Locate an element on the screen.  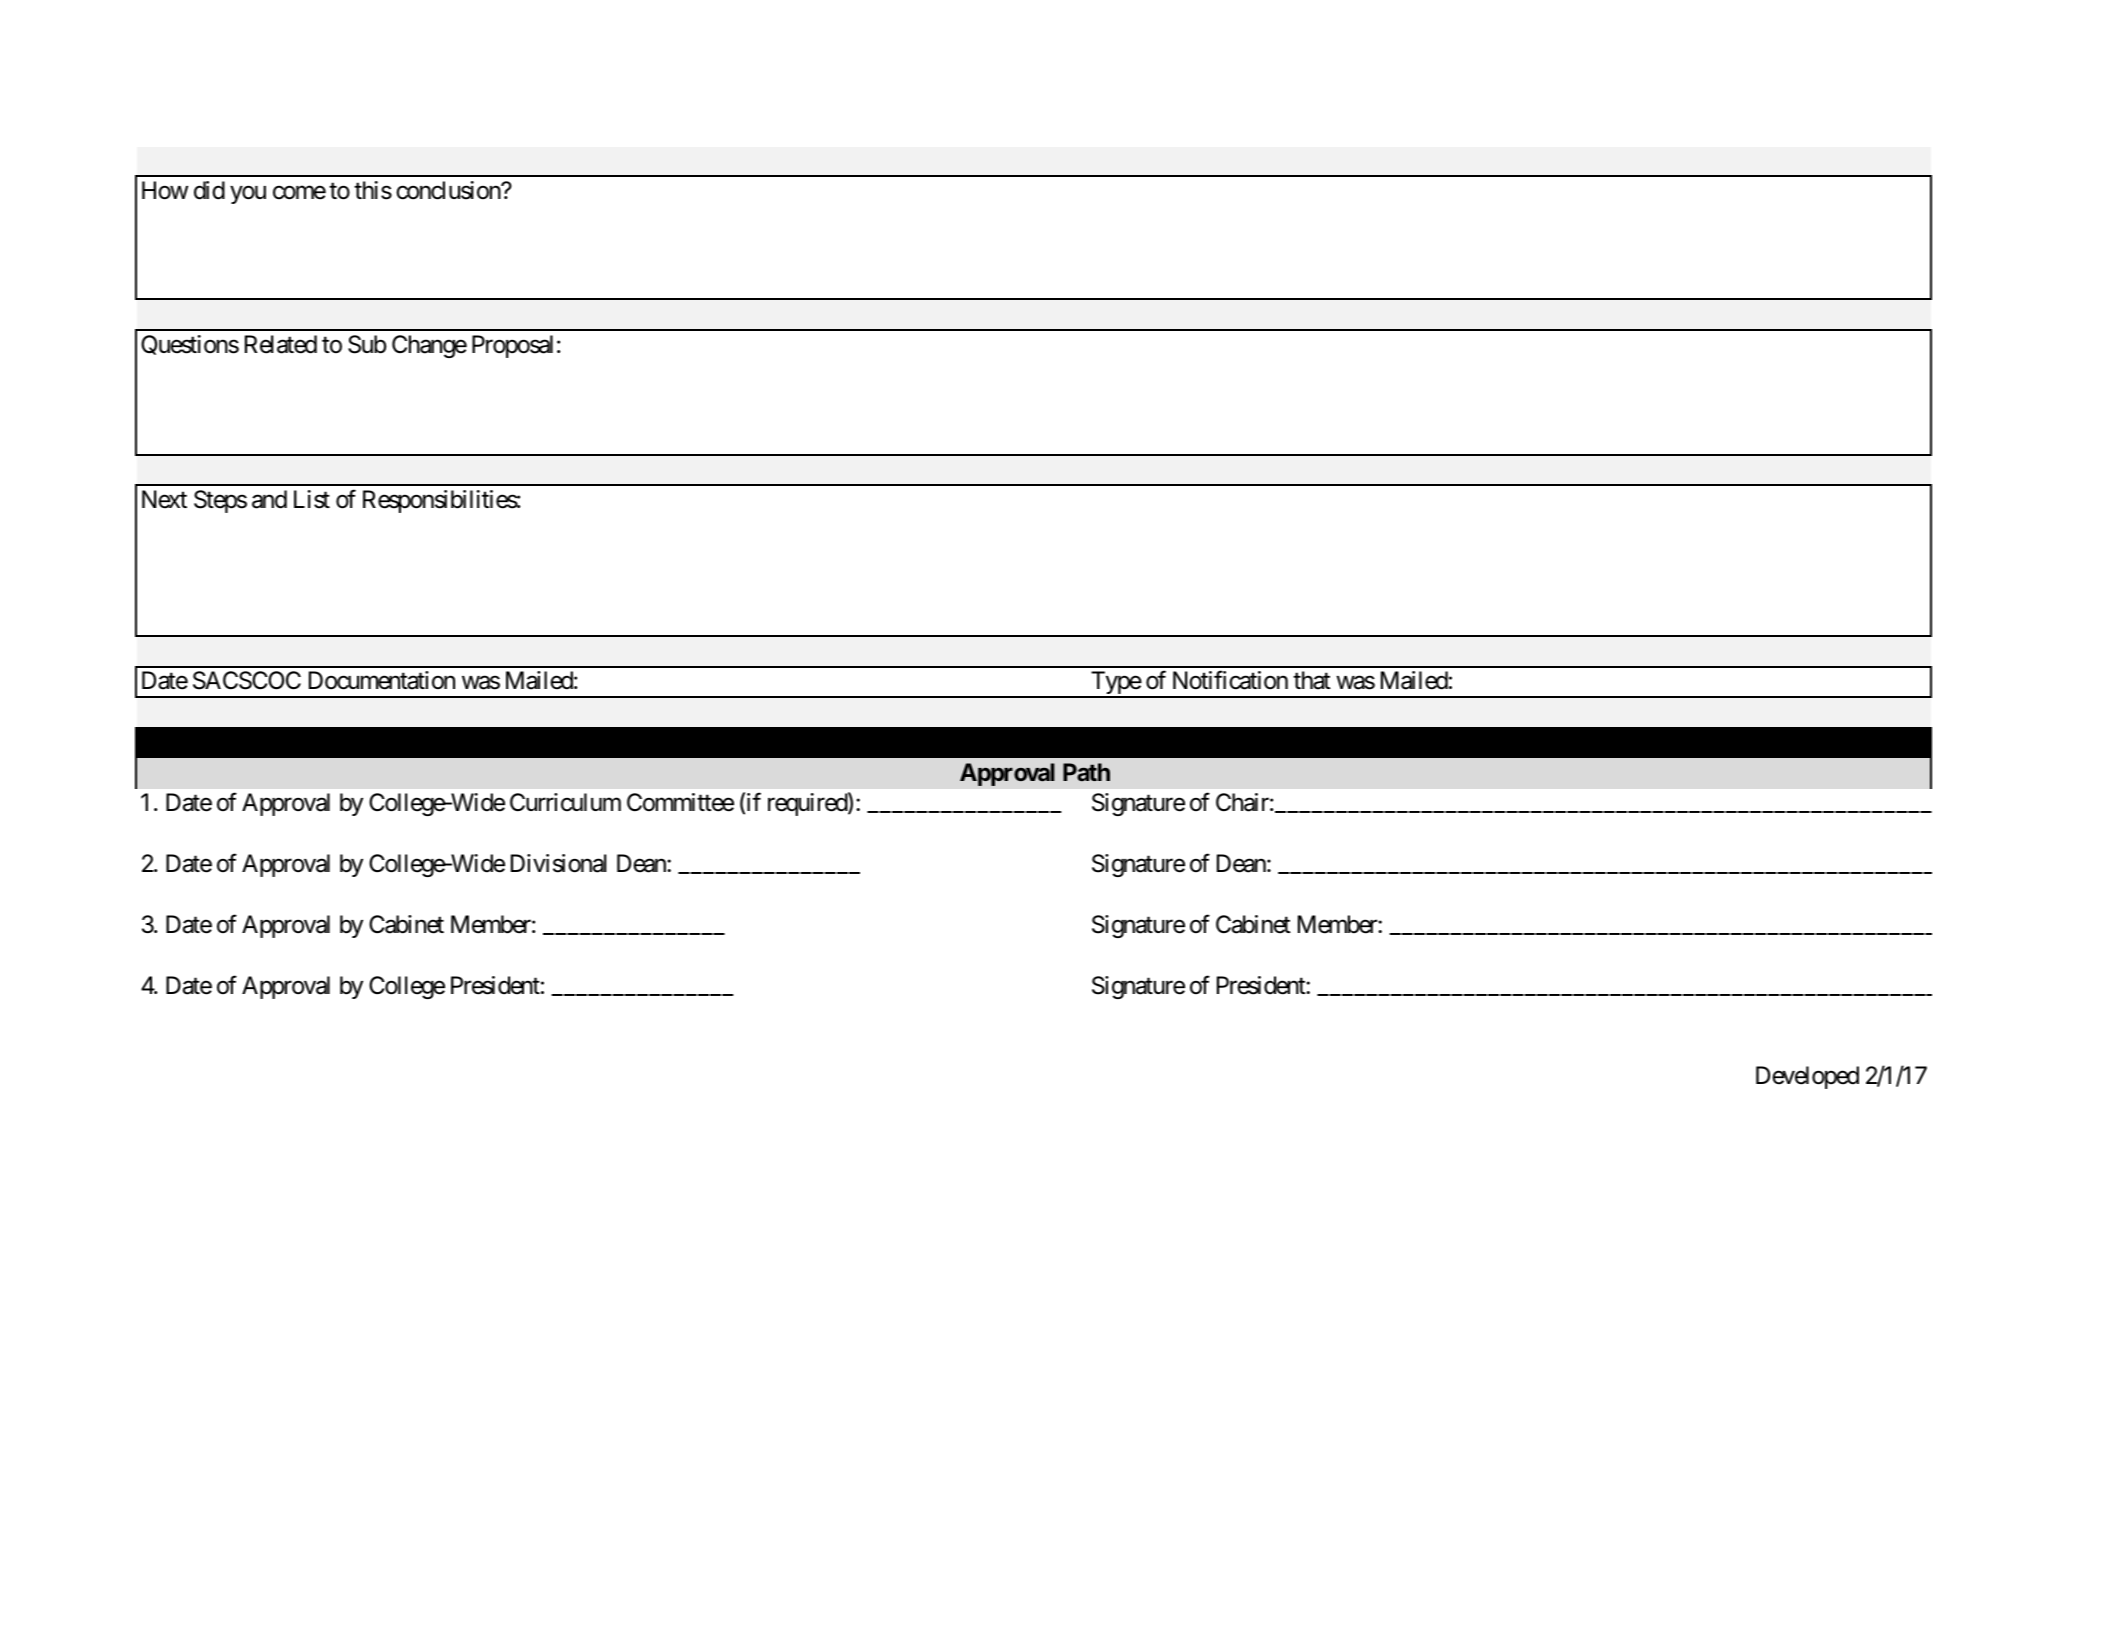
conclusion is located at coordinates (449, 190).
